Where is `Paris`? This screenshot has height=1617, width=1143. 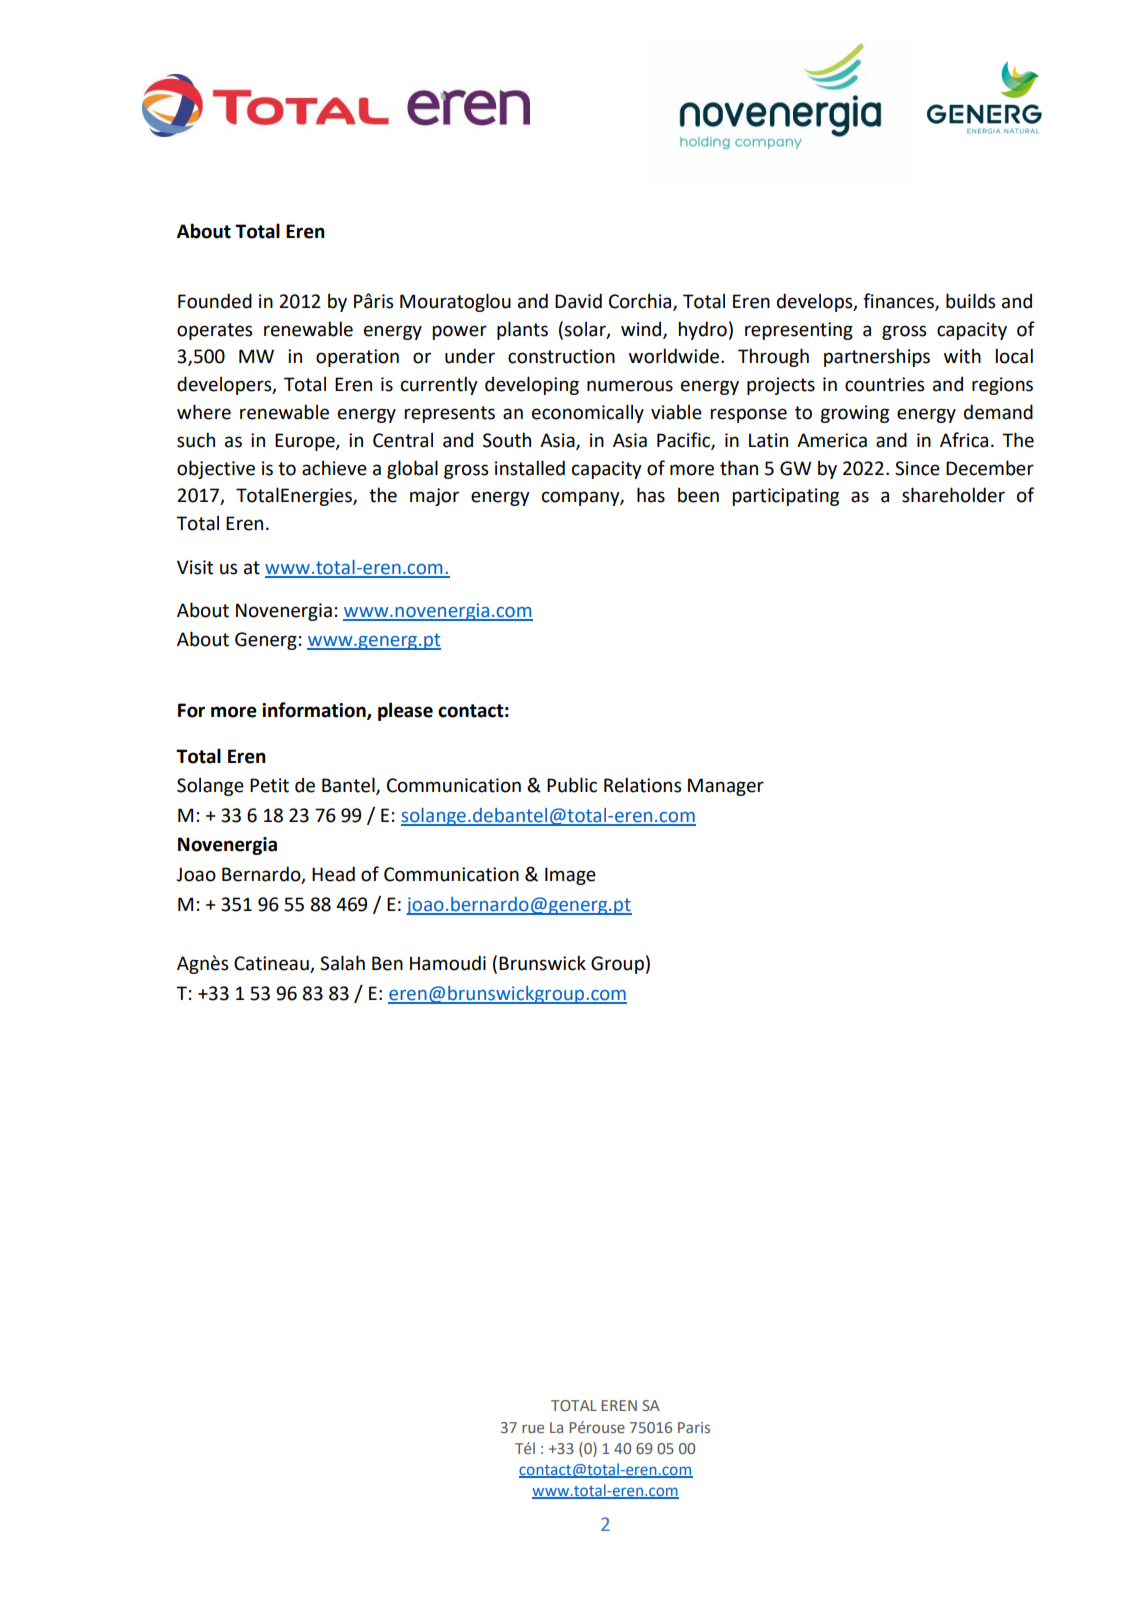
Paris is located at coordinates (694, 1427).
